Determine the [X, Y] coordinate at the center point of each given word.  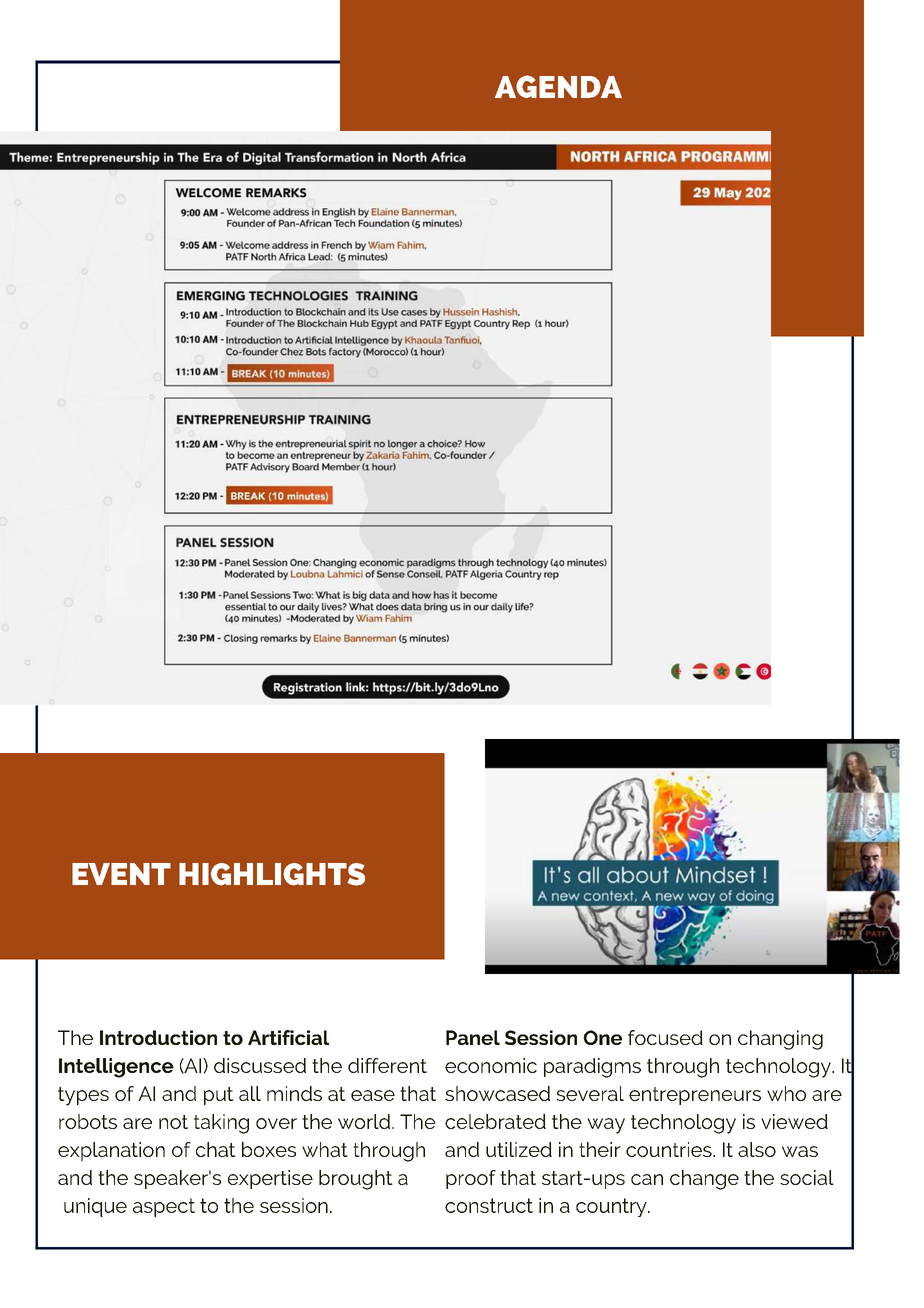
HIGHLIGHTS [272, 874]
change [704, 1180]
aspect [164, 1207]
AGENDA [558, 86]
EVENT [121, 874]
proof [471, 1179]
